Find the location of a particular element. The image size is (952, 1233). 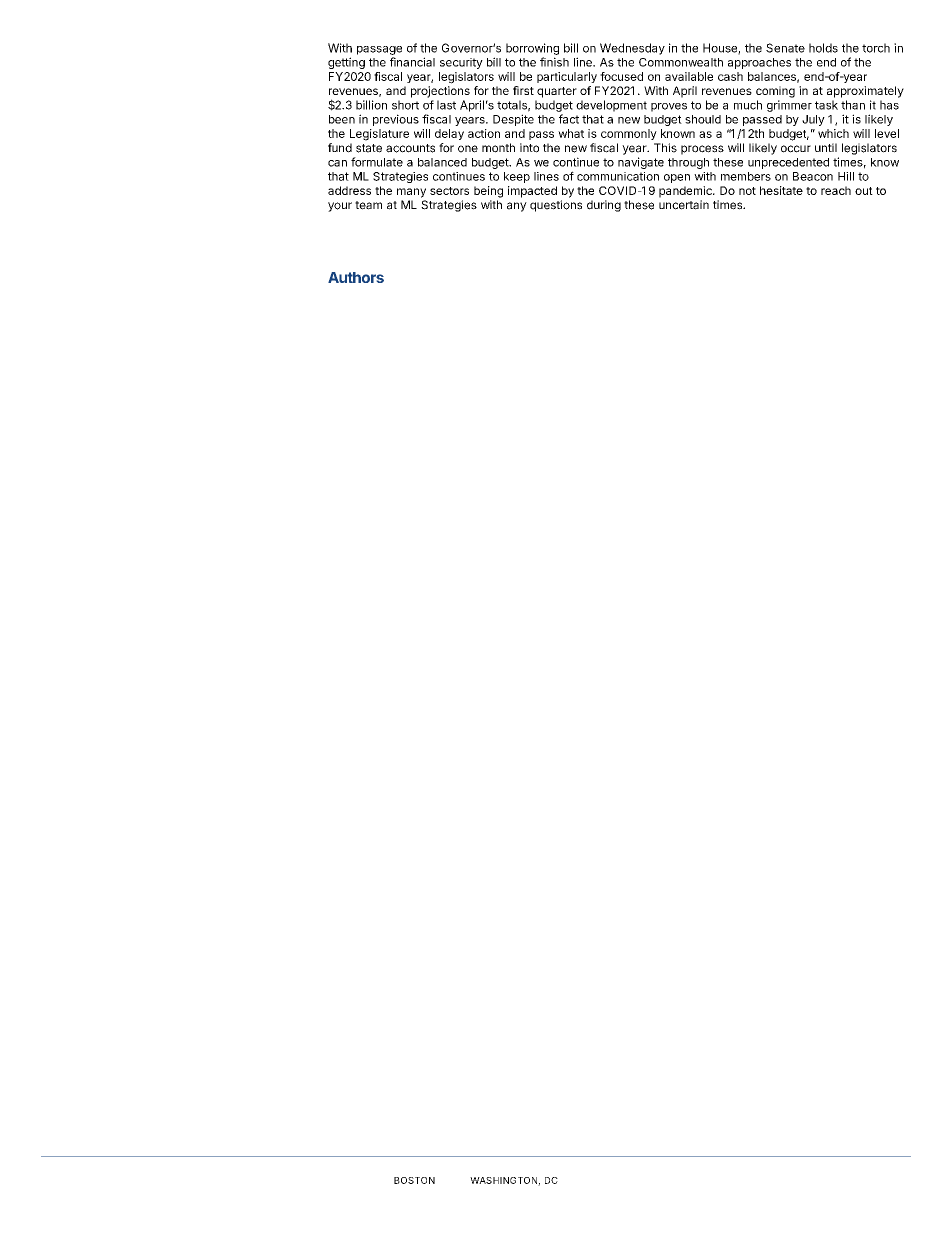

focused is located at coordinates (621, 76).
